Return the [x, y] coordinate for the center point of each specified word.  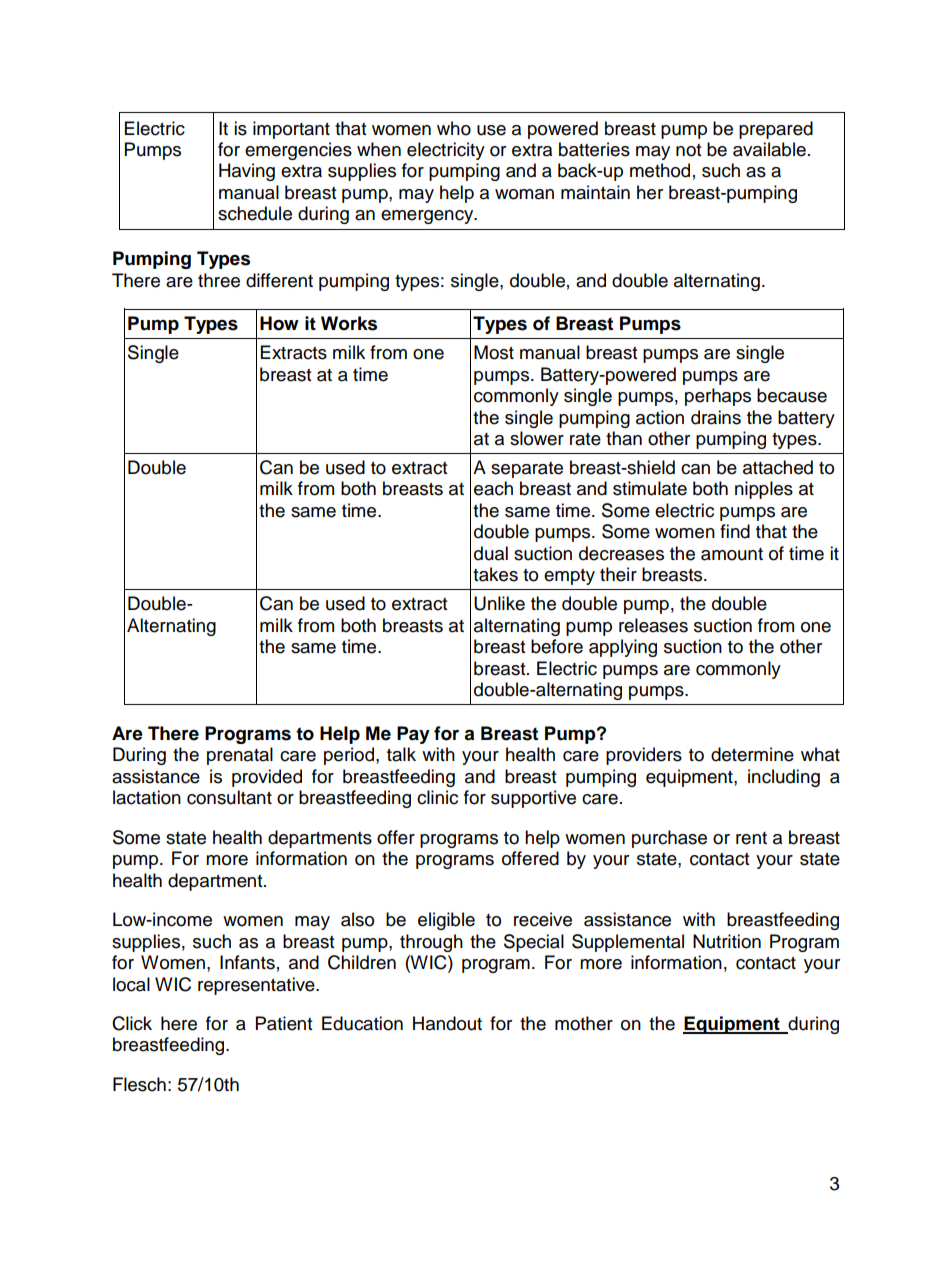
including [784, 778]
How [279, 323]
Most [494, 352]
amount [732, 554]
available [769, 149]
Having [247, 172]
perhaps [718, 397]
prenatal [240, 756]
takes [495, 574]
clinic [437, 797]
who [454, 128]
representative [257, 986]
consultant [229, 797]
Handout [447, 1023]
